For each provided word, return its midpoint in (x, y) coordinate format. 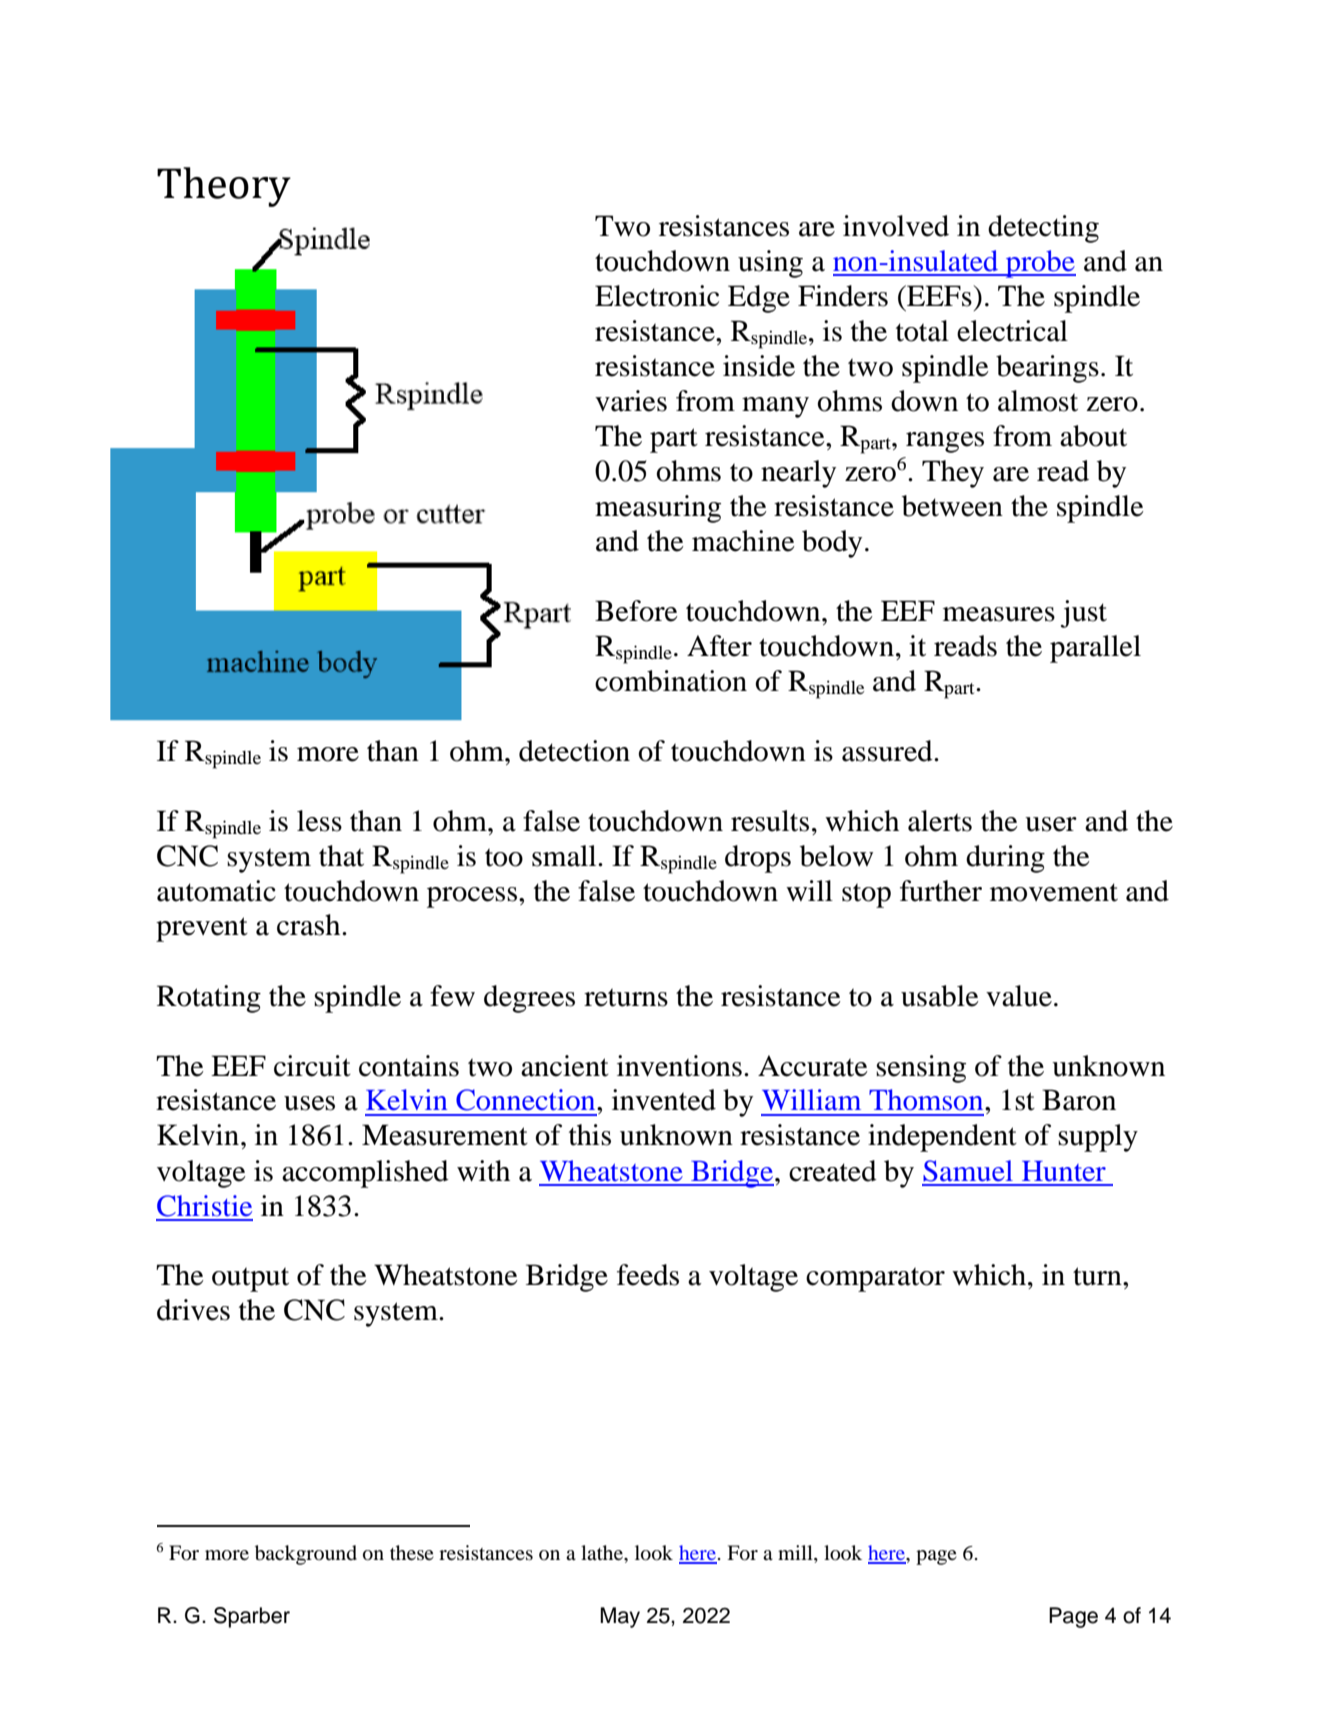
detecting (1043, 229)
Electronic (657, 296)
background (306, 1555)
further (941, 891)
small (565, 856)
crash (310, 925)
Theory (224, 187)
